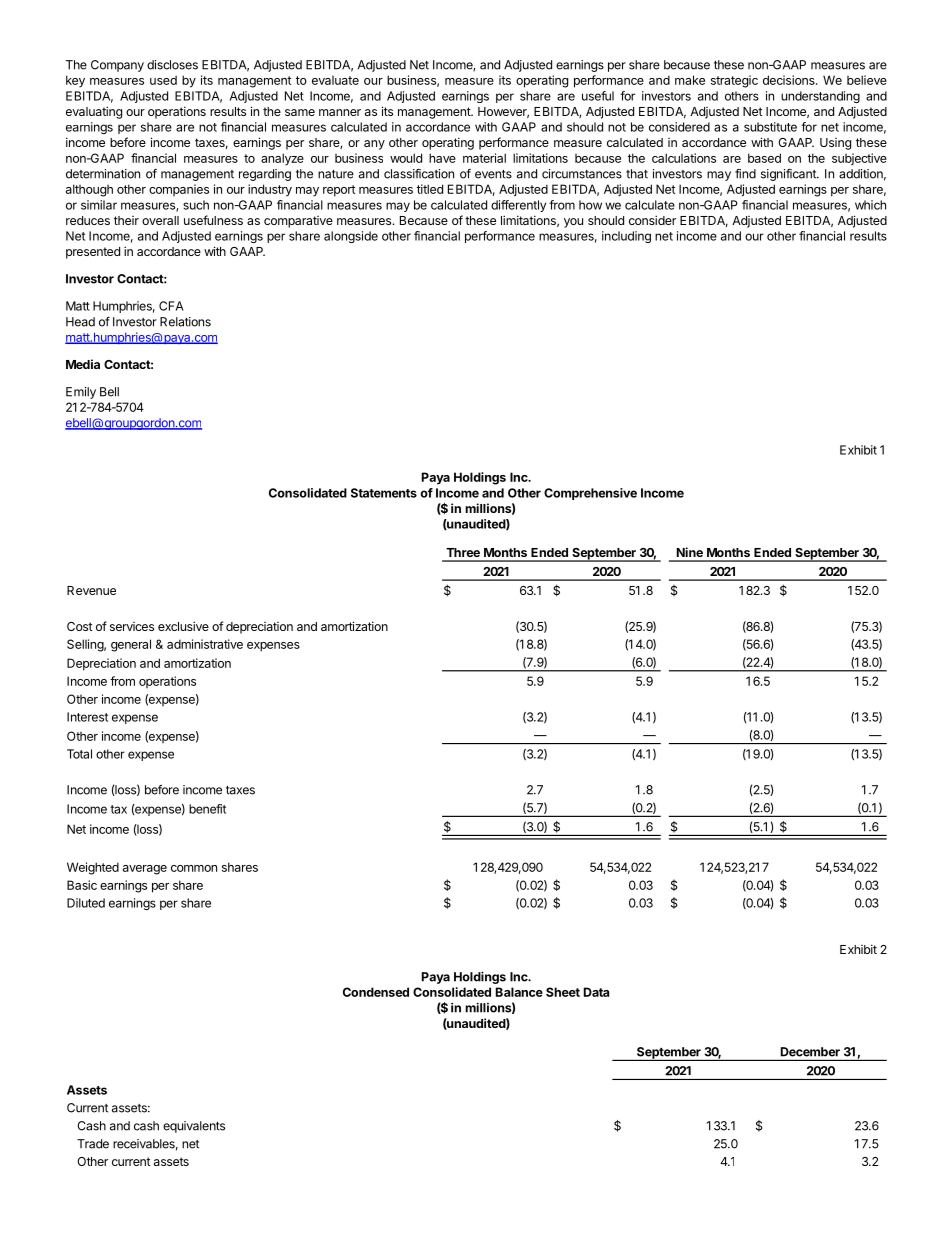 Image resolution: width=952 pixels, height=1233 pixels. Describe the element at coordinates (770, 127) in the screenshot. I see `substitute` at that location.
